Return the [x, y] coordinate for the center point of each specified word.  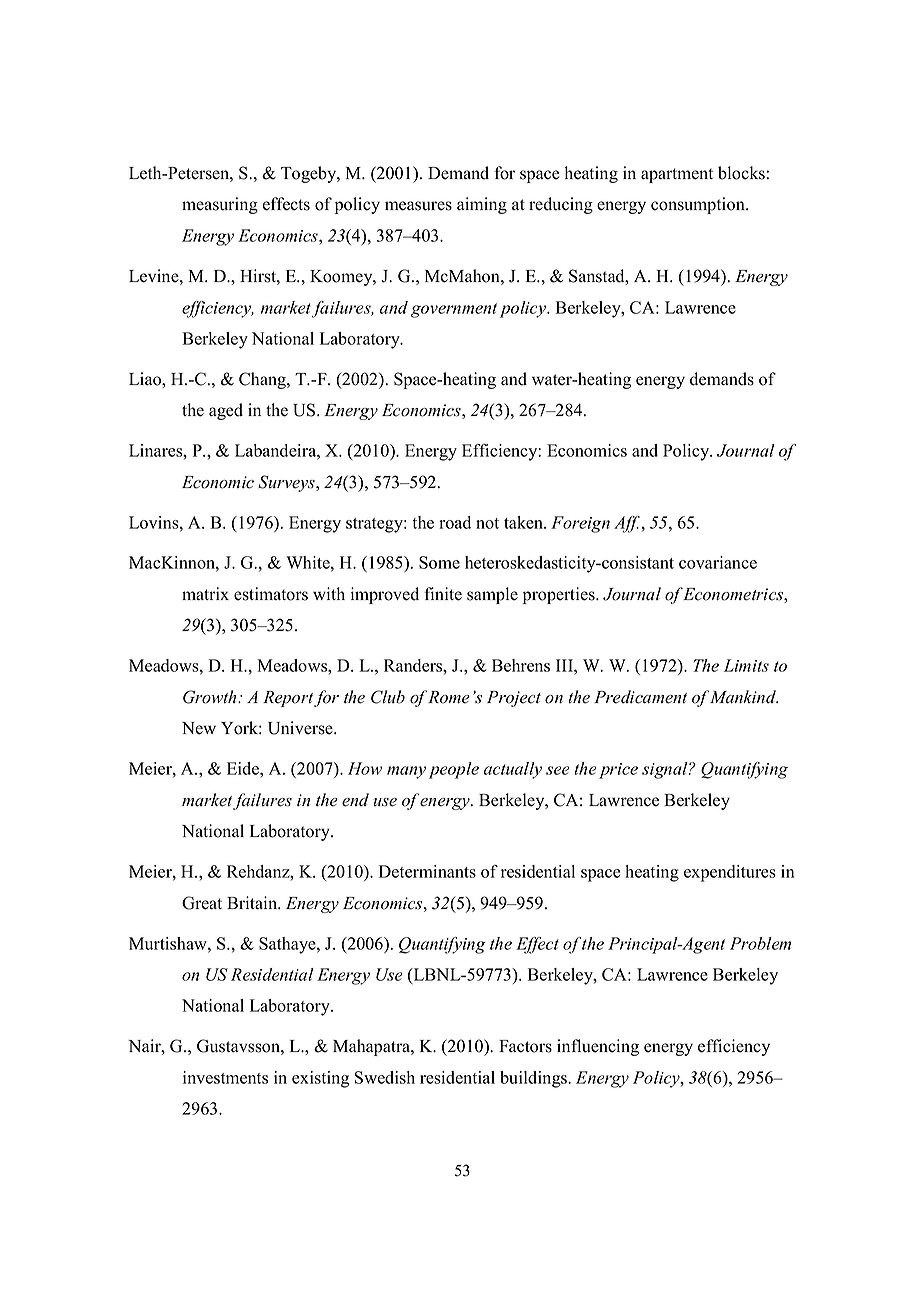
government [454, 310]
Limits [746, 665]
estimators [271, 594]
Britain [253, 902]
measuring [220, 205]
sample [492, 595]
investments [225, 1077]
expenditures [730, 873]
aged [226, 411]
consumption [699, 205]
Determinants [427, 871]
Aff [628, 524]
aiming [482, 205]
